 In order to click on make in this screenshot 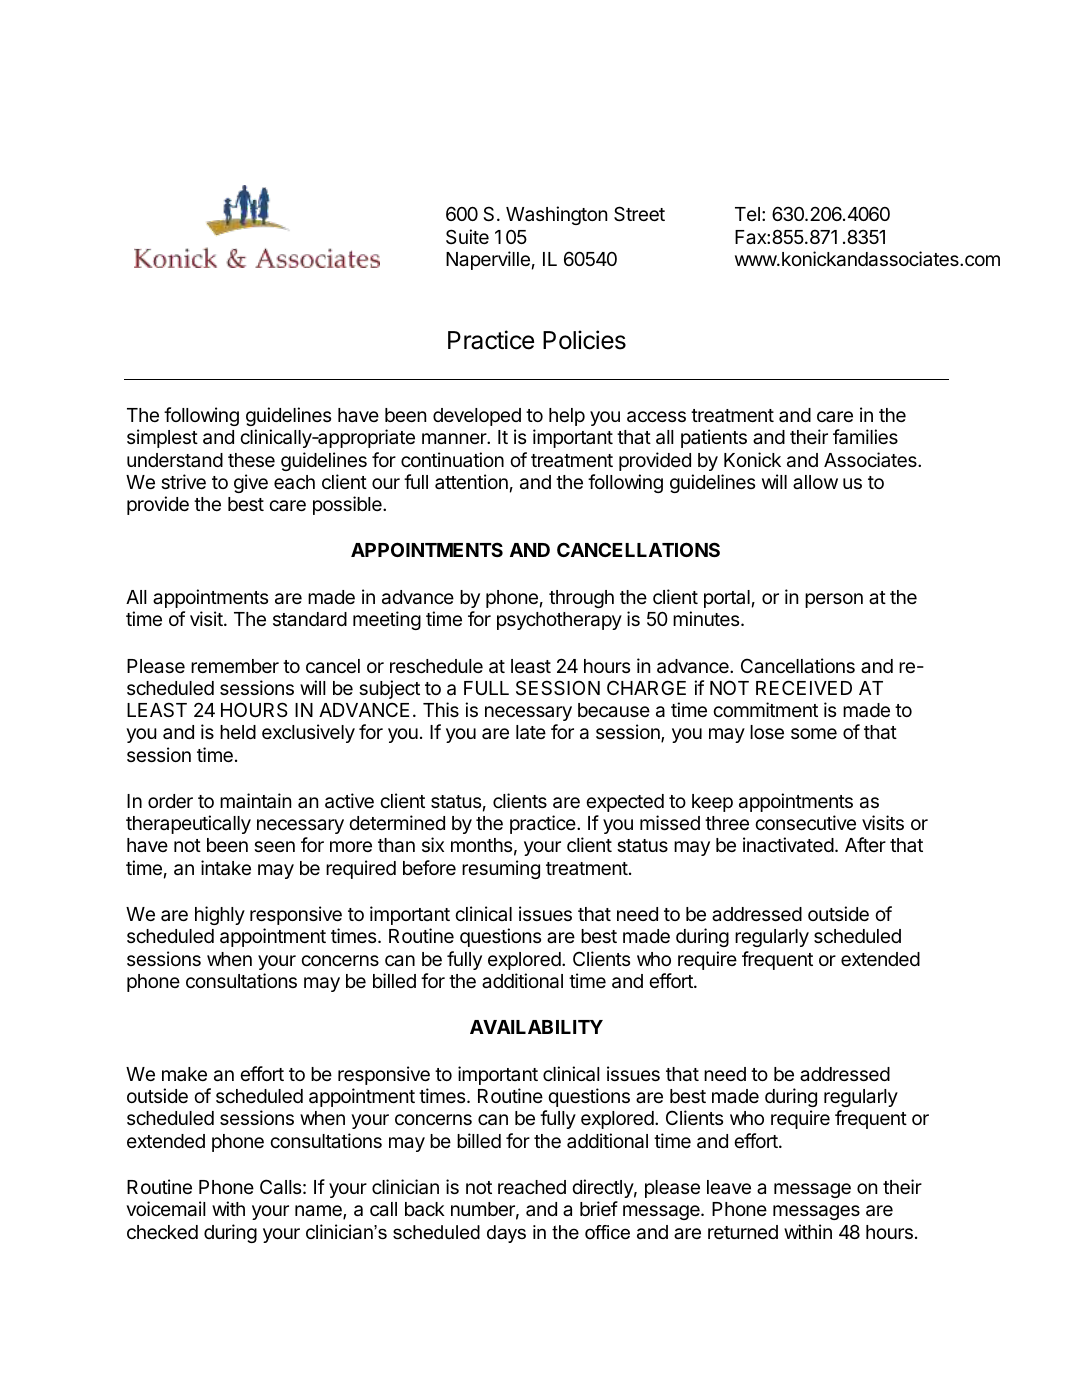, I will do `click(184, 1074)`.
